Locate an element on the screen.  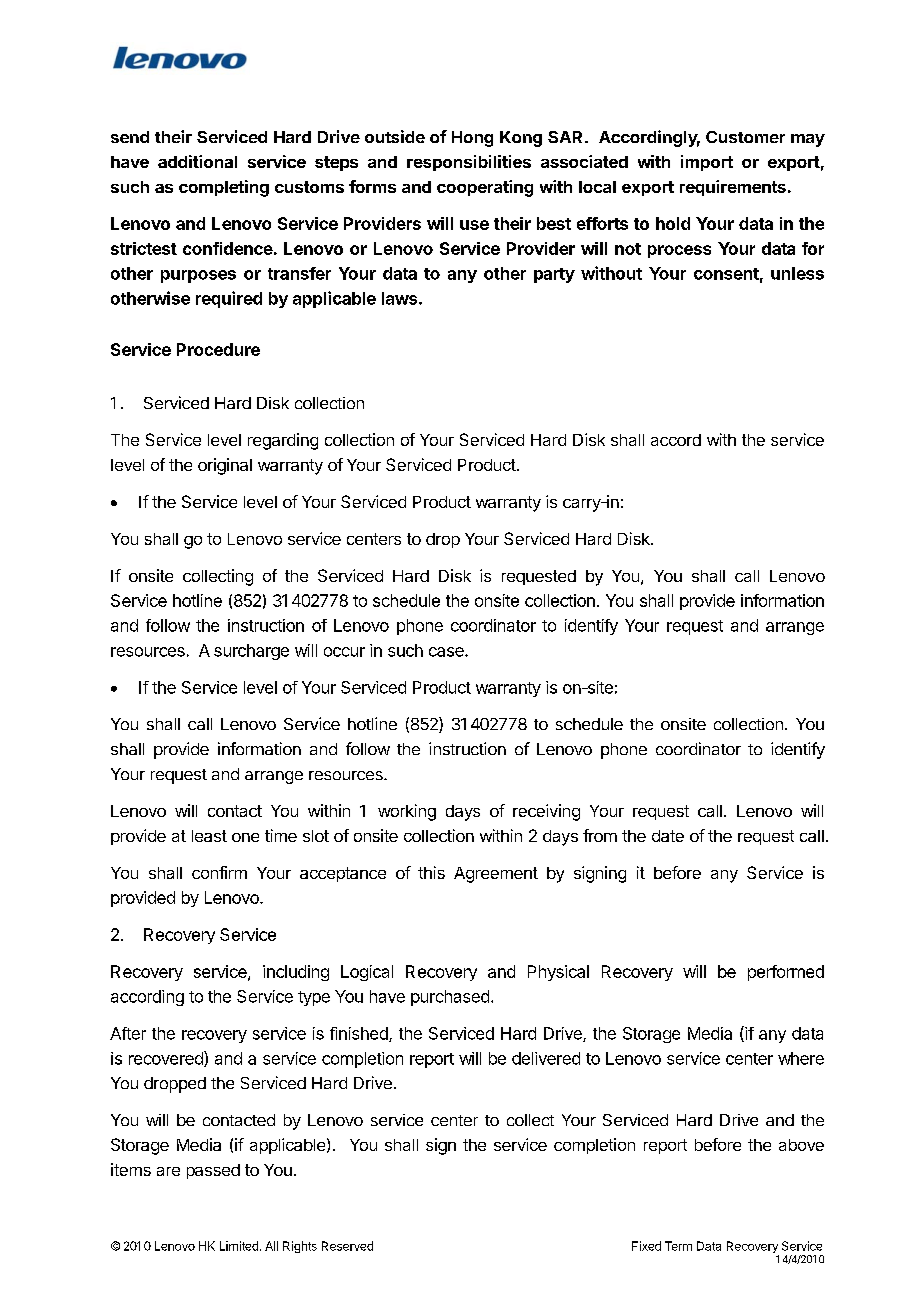
responsibilities is located at coordinates (469, 163).
